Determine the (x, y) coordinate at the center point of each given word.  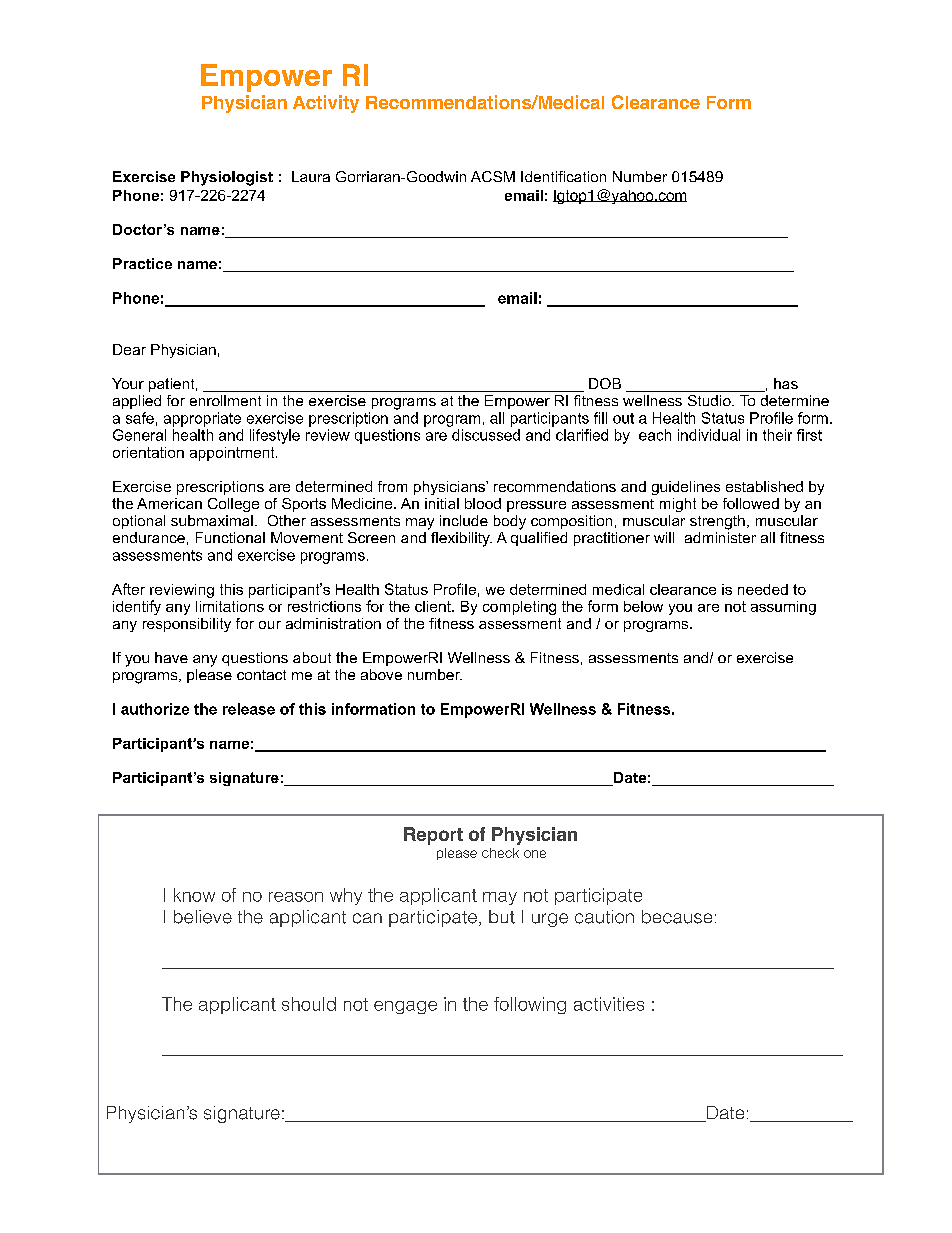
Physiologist (227, 178)
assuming (783, 608)
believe (203, 917)
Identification (563, 176)
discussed (486, 435)
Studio (710, 400)
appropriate (202, 419)
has (786, 383)
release (249, 709)
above (381, 674)
